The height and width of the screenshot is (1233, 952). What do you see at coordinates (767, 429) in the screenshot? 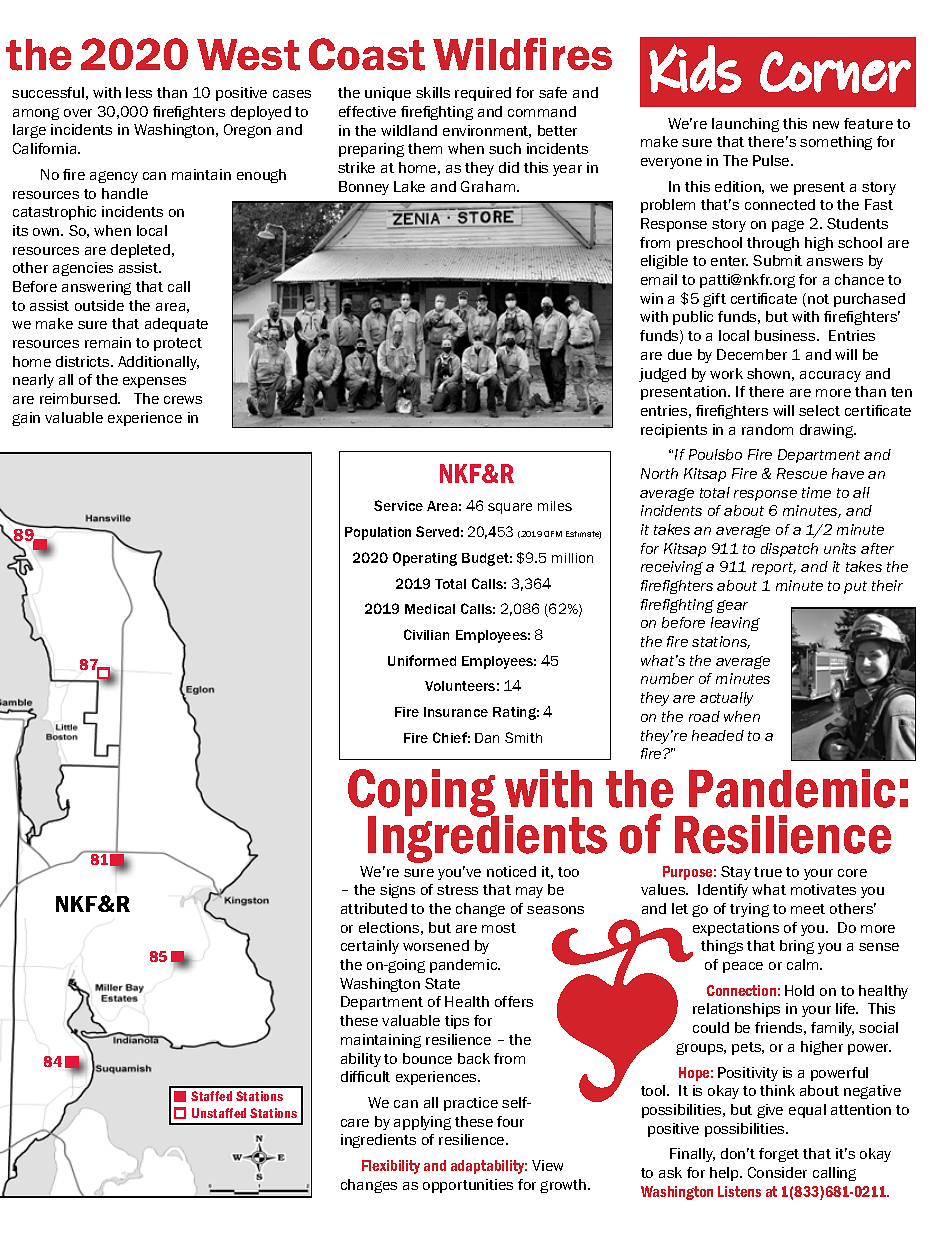
I see `random` at bounding box center [767, 429].
